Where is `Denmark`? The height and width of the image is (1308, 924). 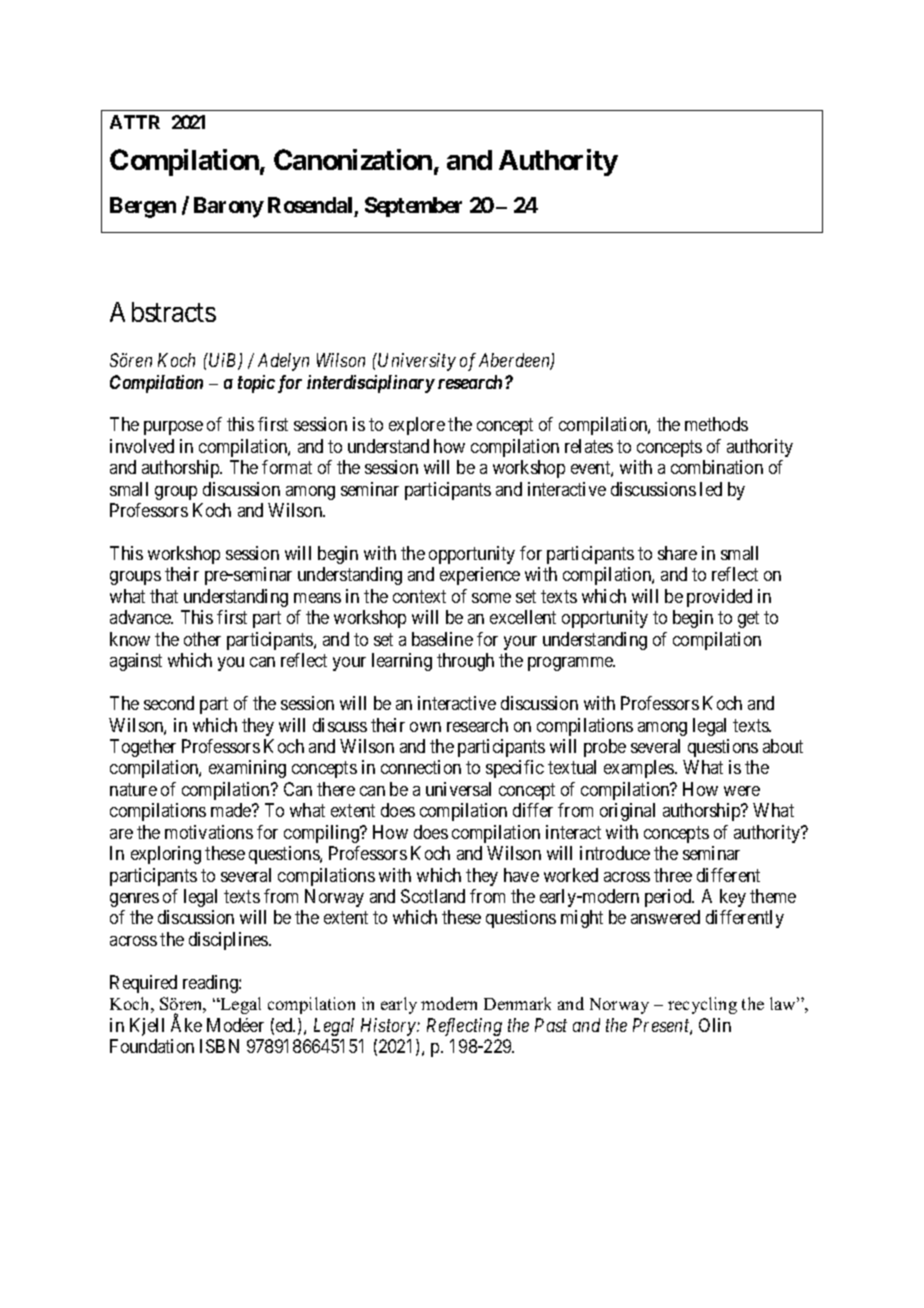 Denmark is located at coordinates (517, 1003).
